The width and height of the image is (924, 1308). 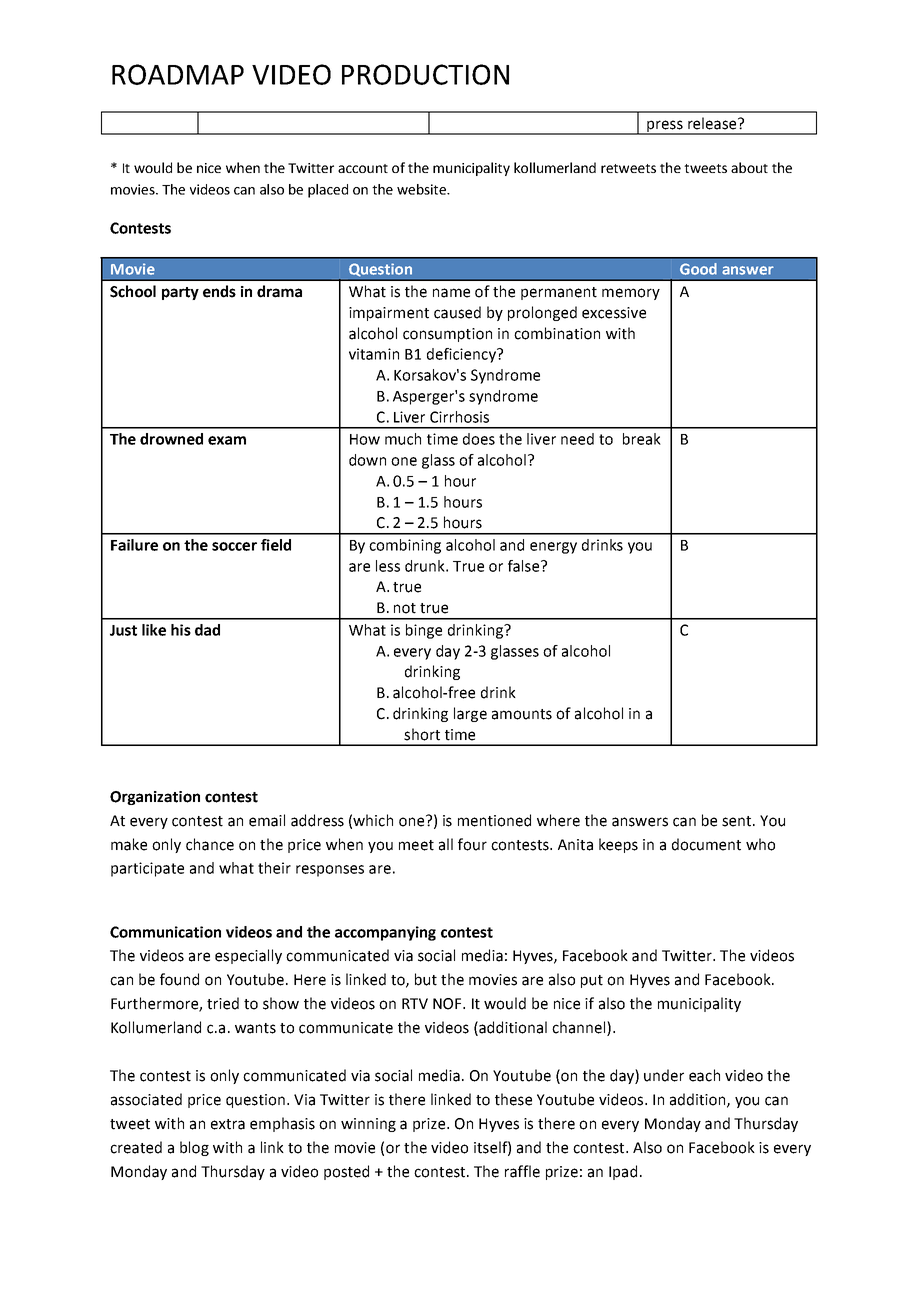 What do you see at coordinates (553, 548) in the image?
I see `energy` at bounding box center [553, 548].
